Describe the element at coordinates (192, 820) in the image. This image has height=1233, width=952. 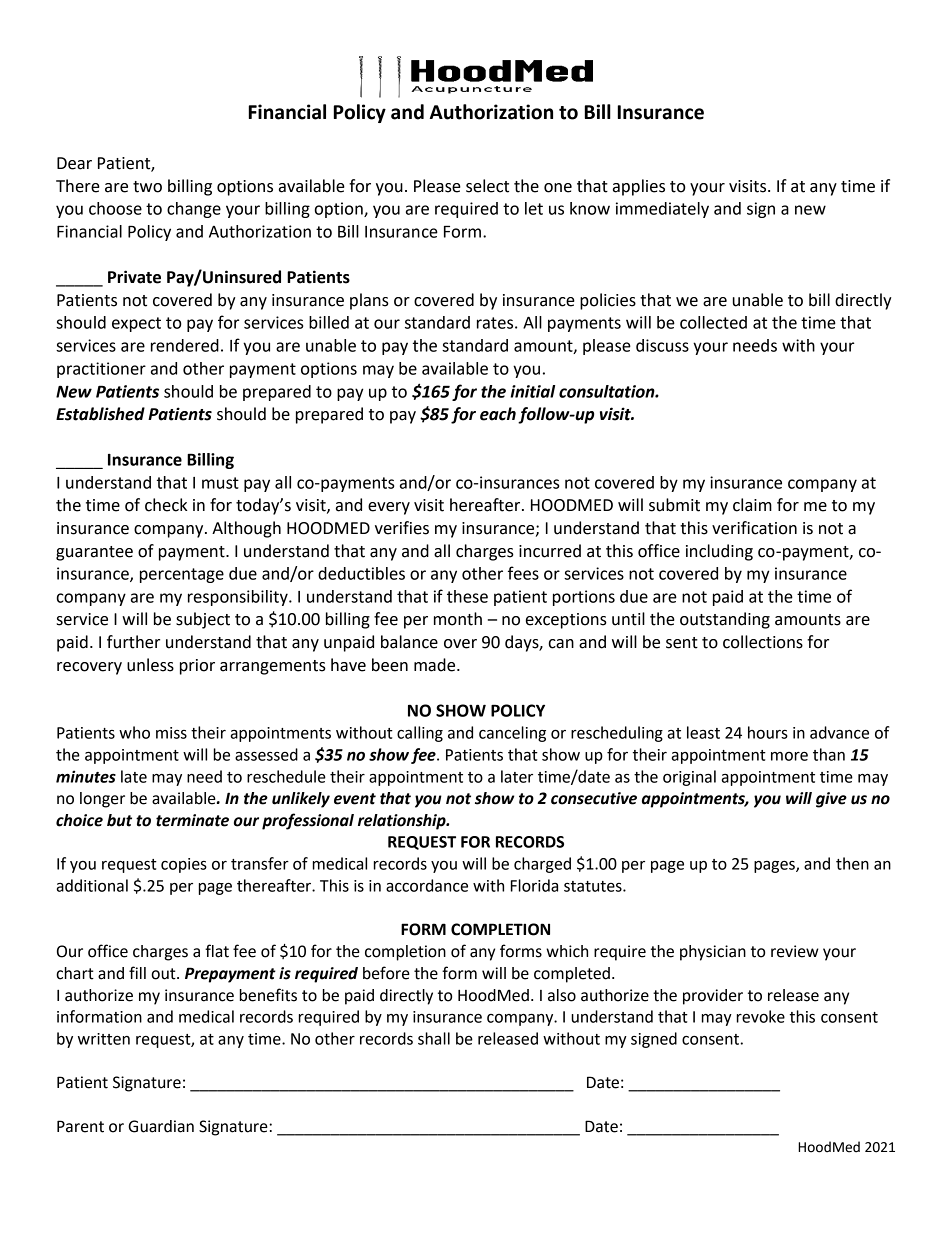
I see `terminate` at that location.
